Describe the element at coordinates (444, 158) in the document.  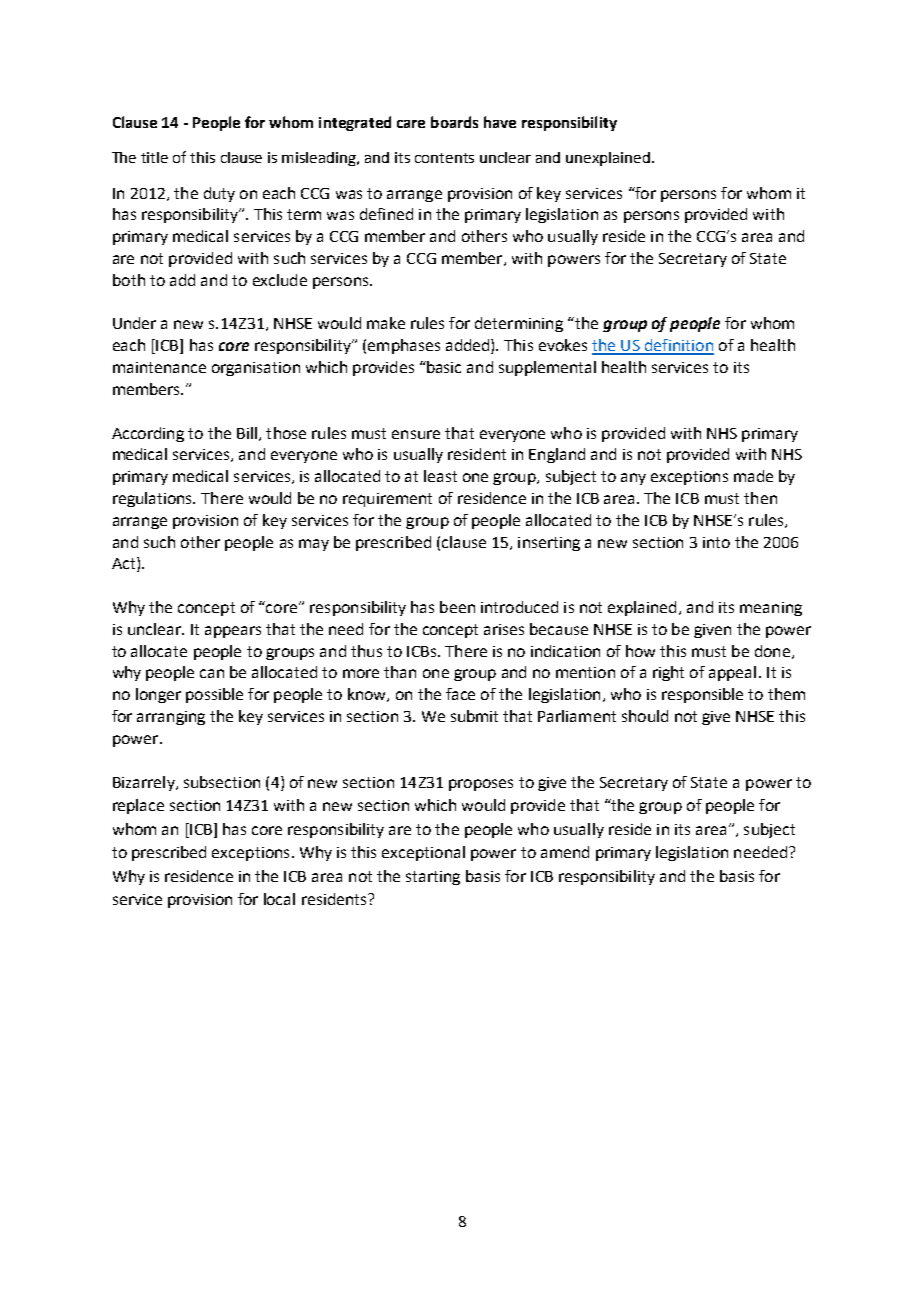
I see `contents` at that location.
